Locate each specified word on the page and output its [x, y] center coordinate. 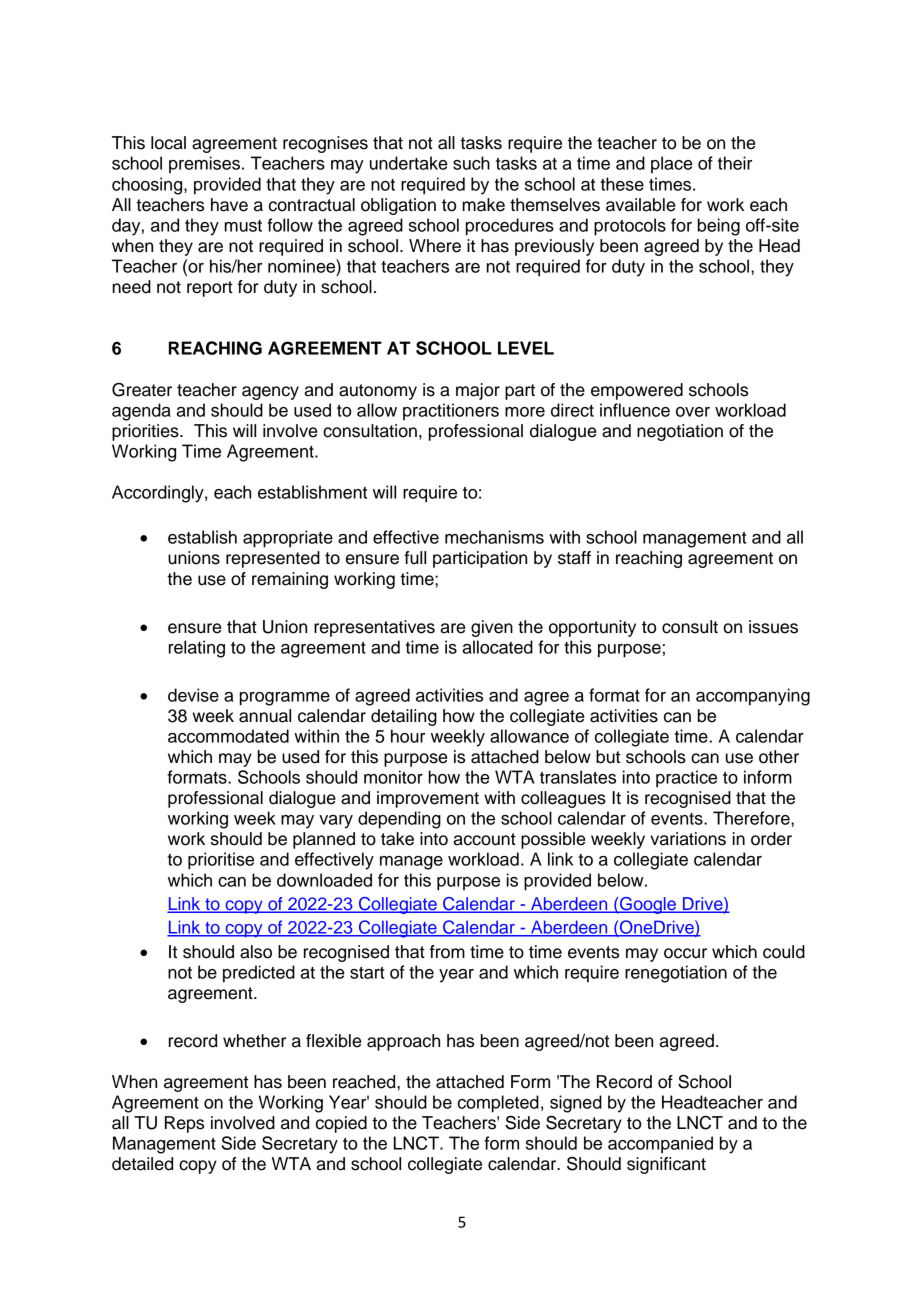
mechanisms [494, 537]
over [693, 412]
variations [688, 839]
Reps [184, 1124]
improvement [428, 799]
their [735, 163]
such [471, 163]
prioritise [221, 861]
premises [204, 164]
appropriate [288, 539]
